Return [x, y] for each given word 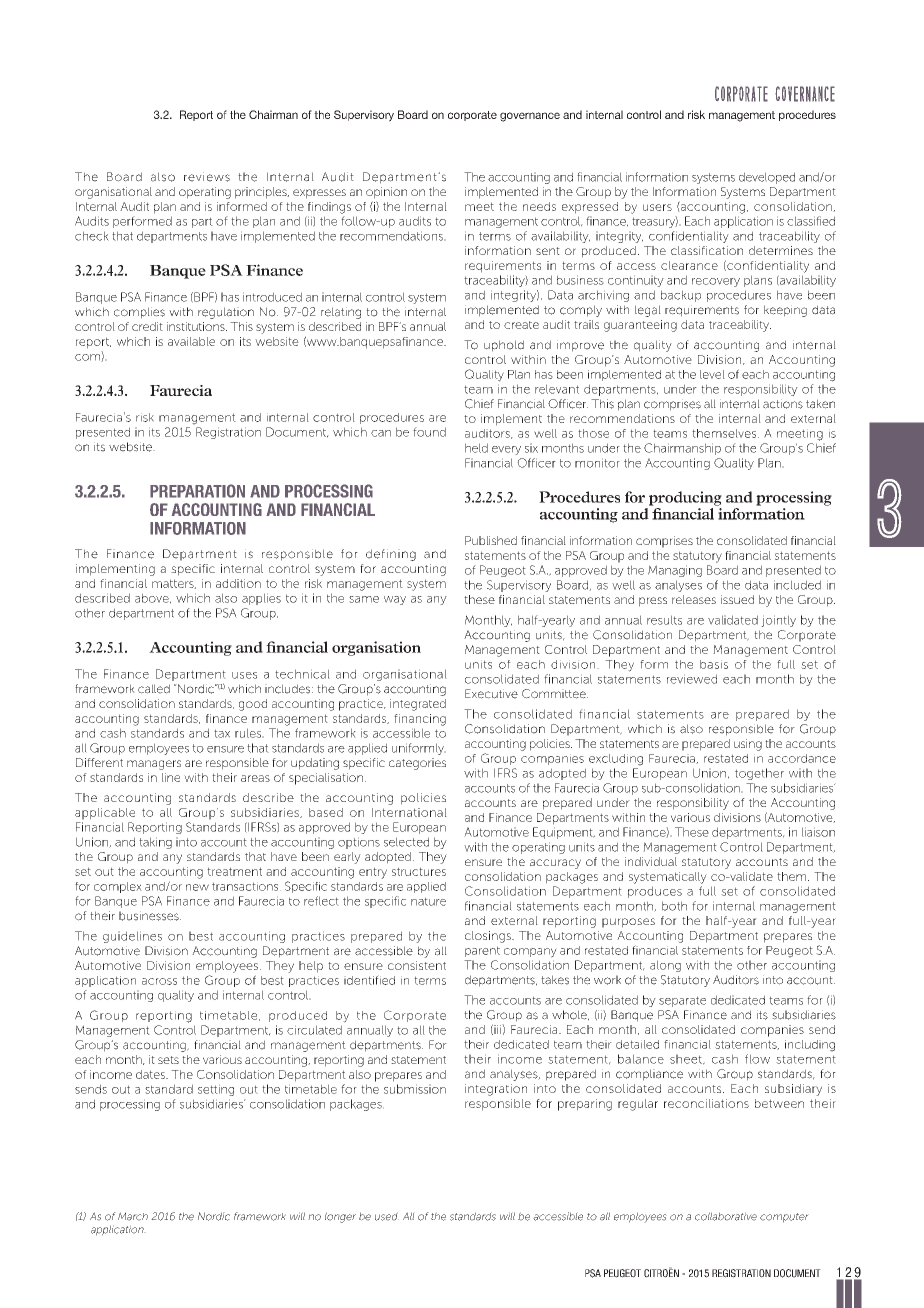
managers [154, 765]
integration [496, 1090]
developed [767, 178]
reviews [207, 177]
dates [151, 1074]
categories [417, 764]
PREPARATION [197, 491]
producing [685, 498]
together [759, 774]
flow [757, 1059]
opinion [386, 193]
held [476, 448]
